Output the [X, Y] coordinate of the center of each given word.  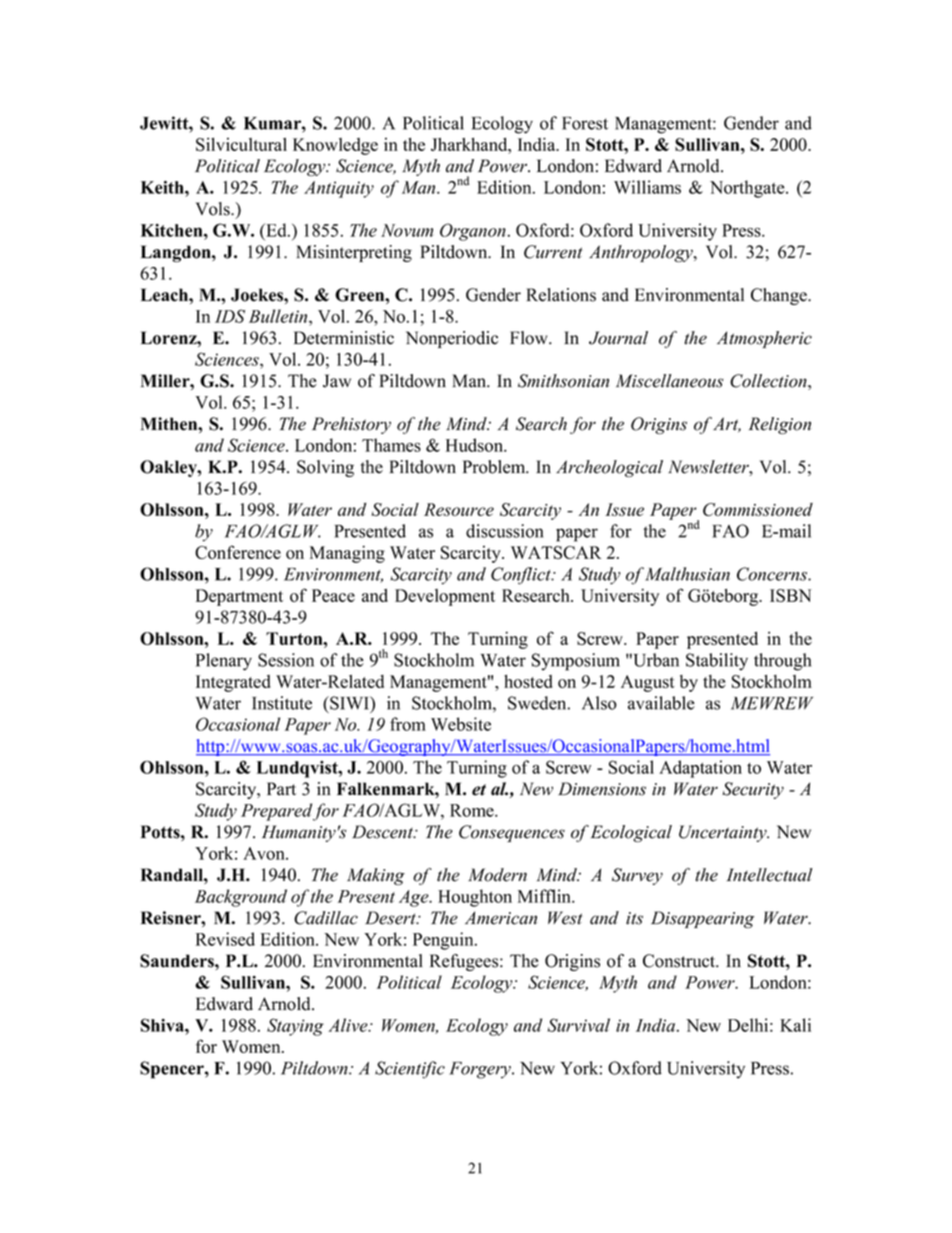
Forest [585, 123]
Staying [295, 1027]
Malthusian [687, 574]
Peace [333, 595]
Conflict [522, 576]
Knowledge [335, 146]
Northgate [748, 189]
